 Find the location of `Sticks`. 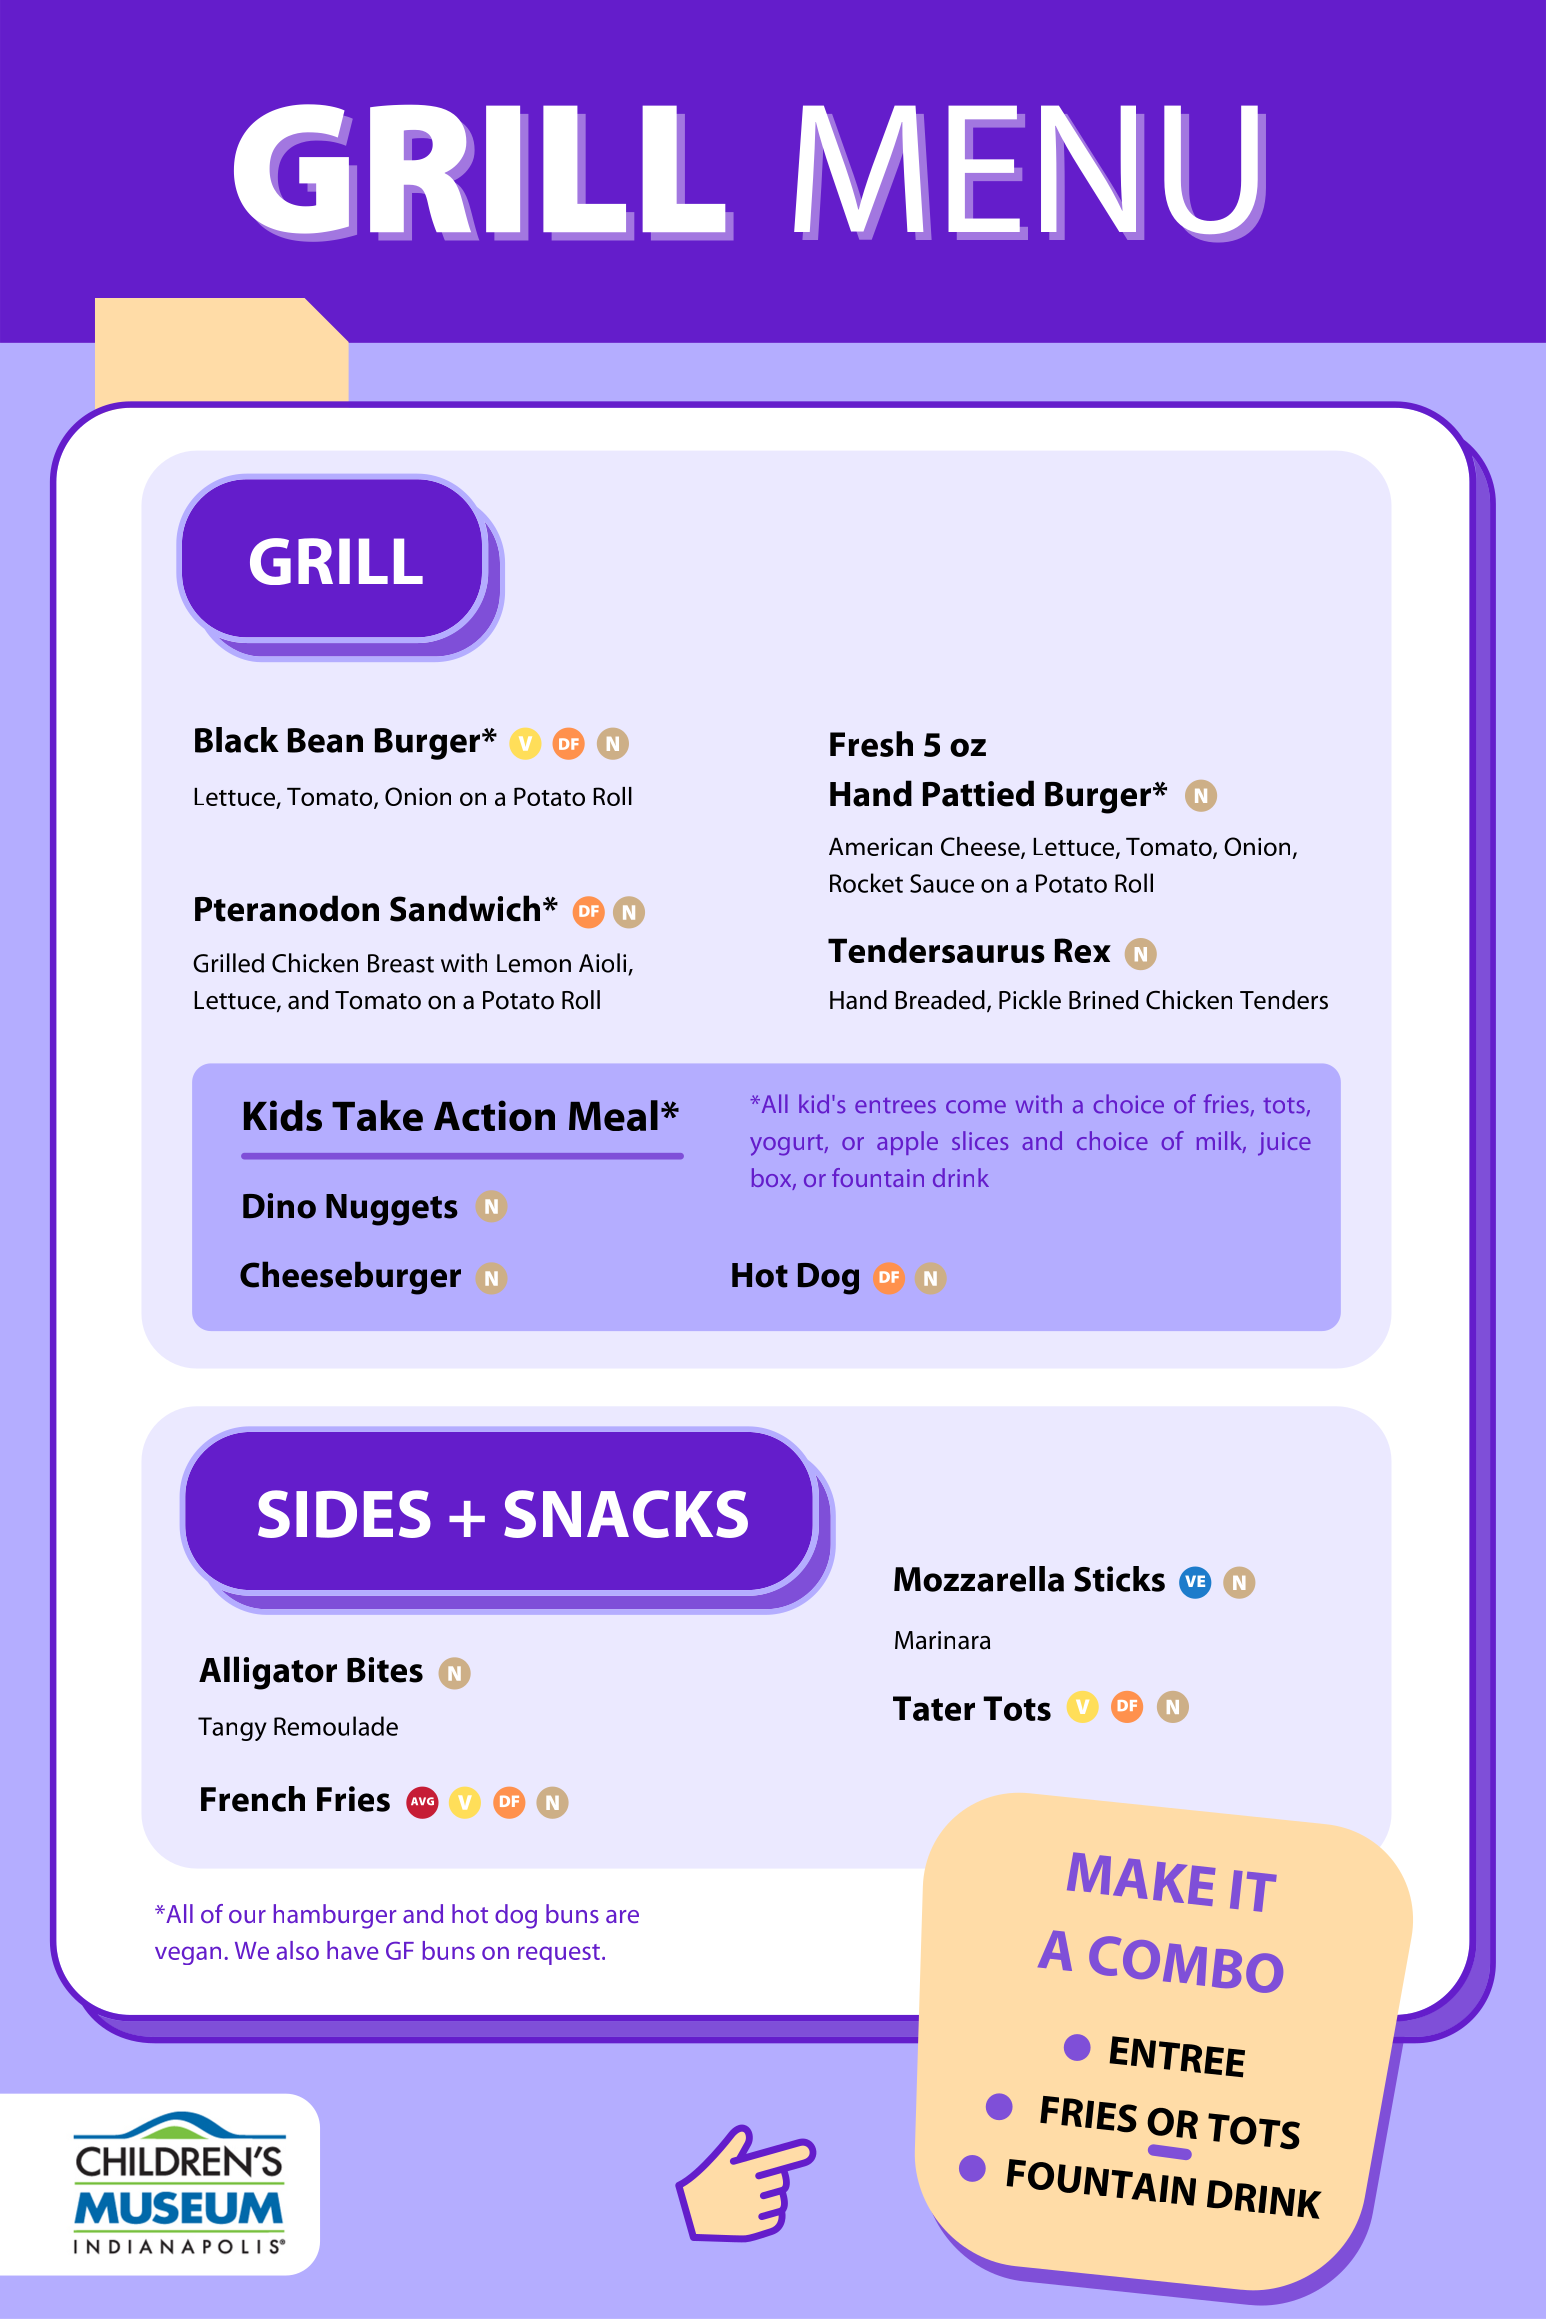

Sticks is located at coordinates (1119, 1579).
